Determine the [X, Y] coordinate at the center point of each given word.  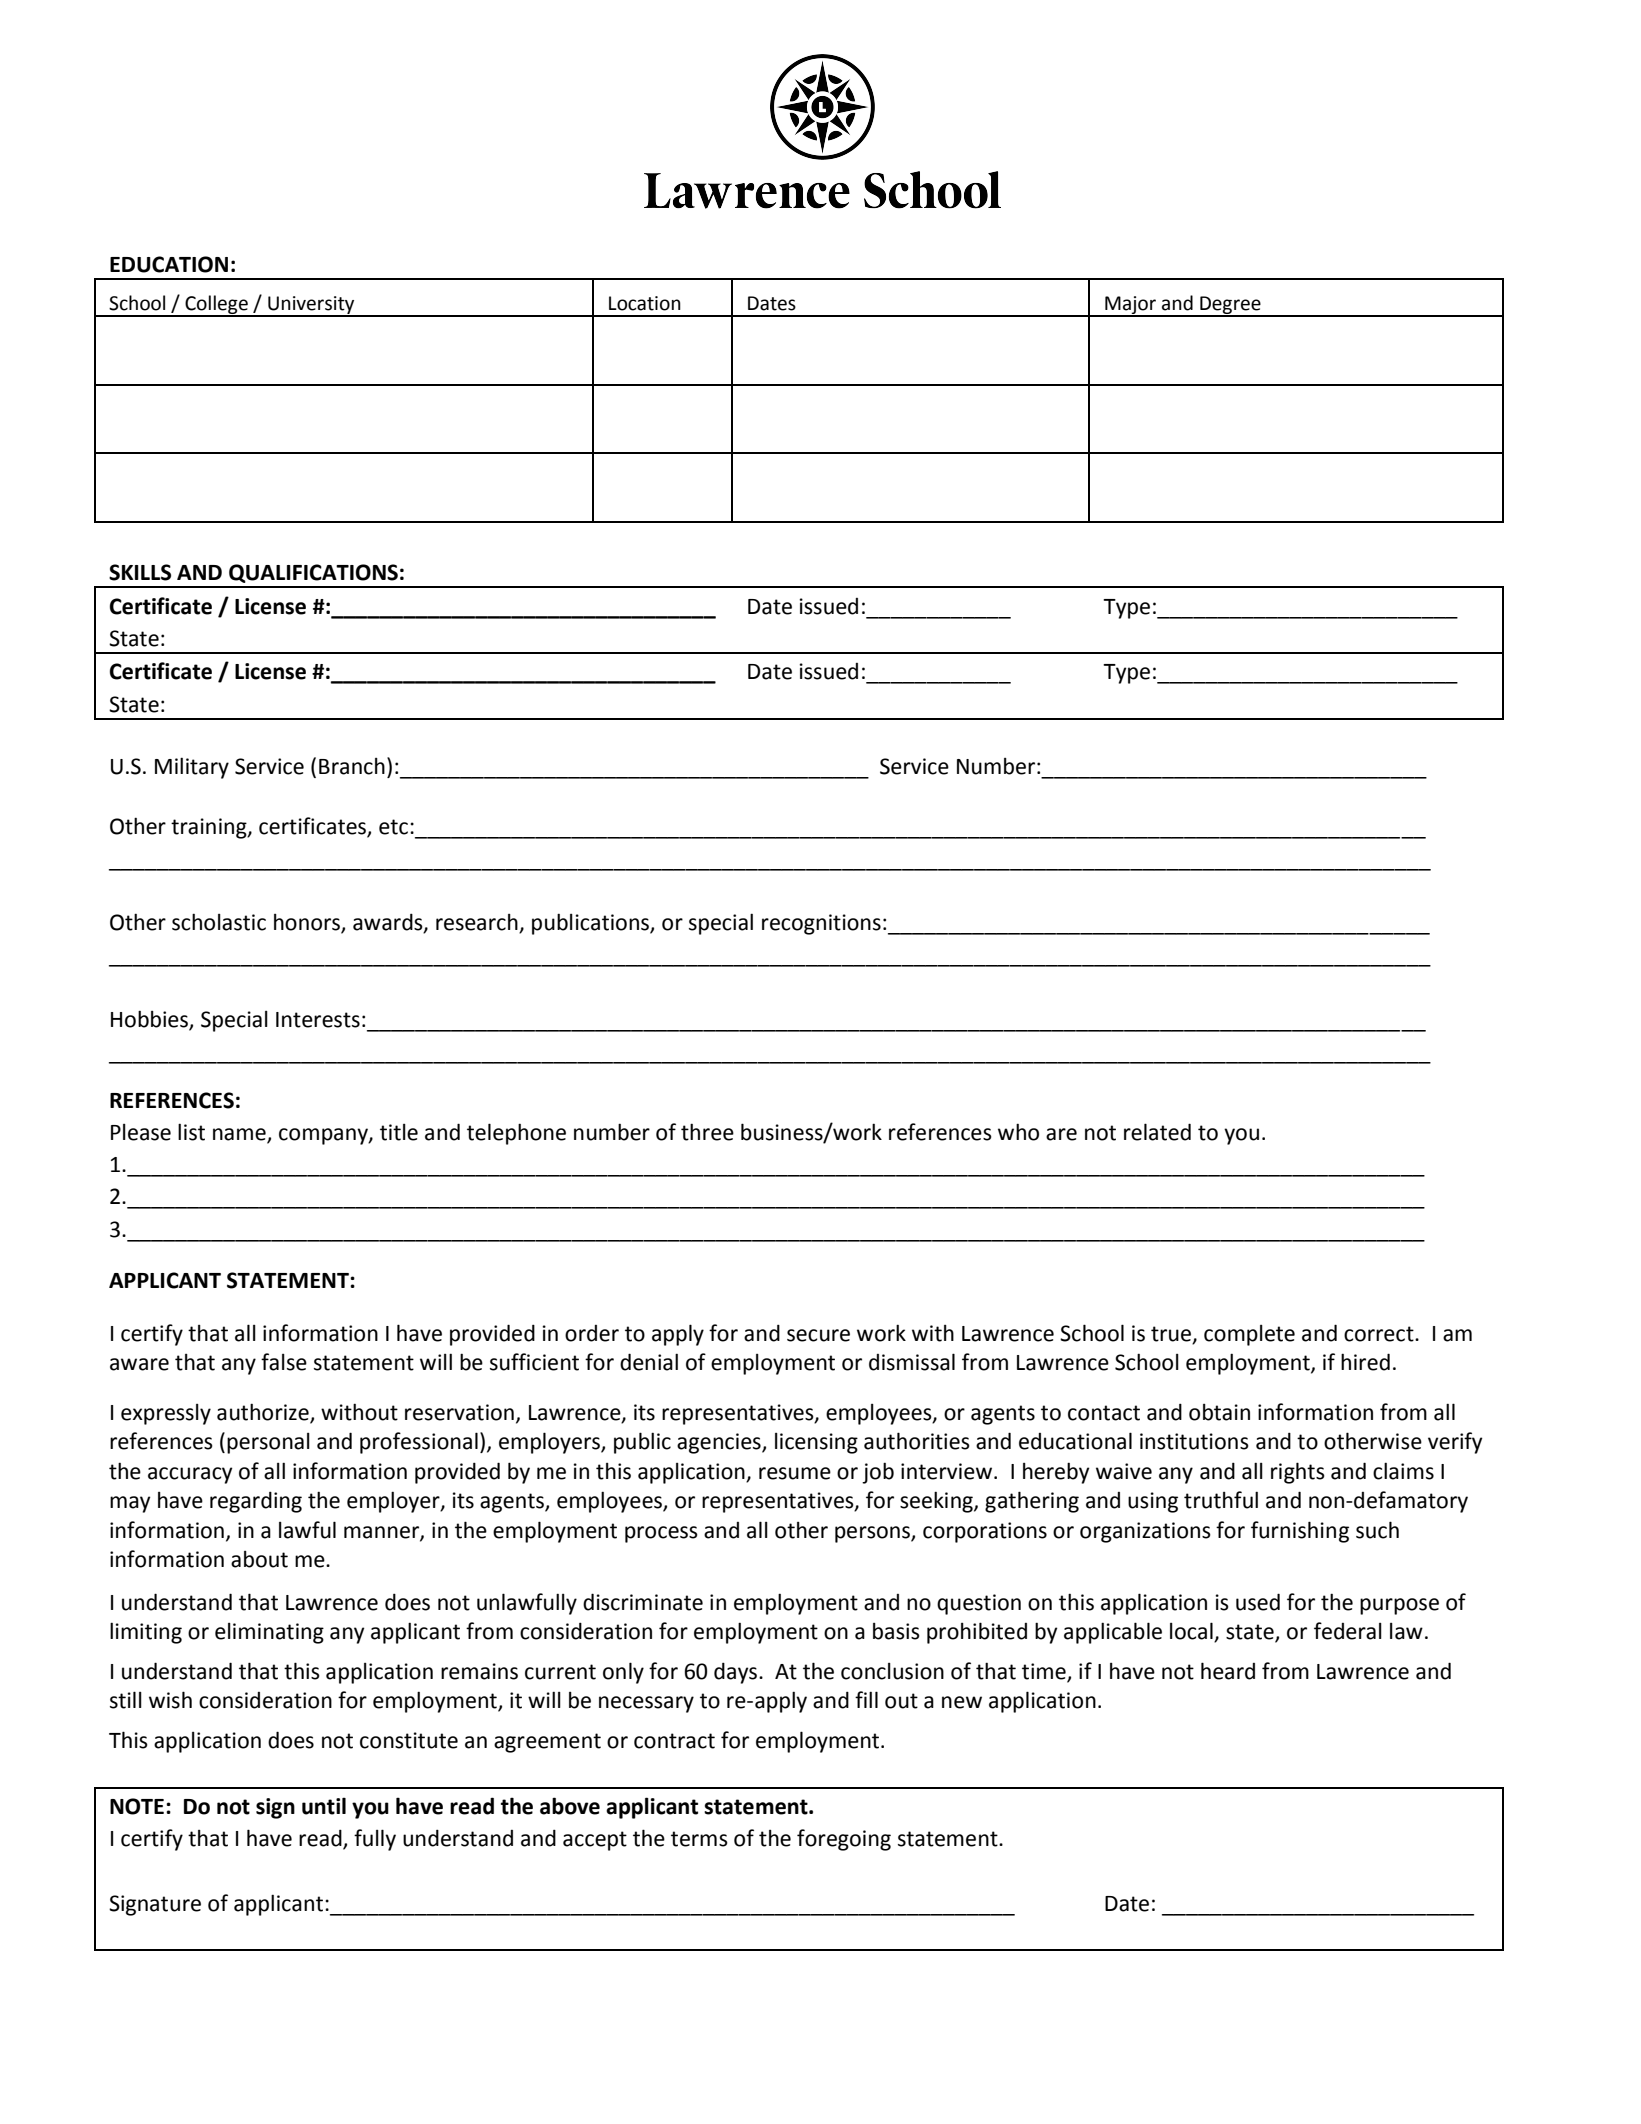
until [324, 1806]
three [707, 1132]
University [311, 306]
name [240, 1135]
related [1157, 1132]
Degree [1230, 306]
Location [645, 303]
